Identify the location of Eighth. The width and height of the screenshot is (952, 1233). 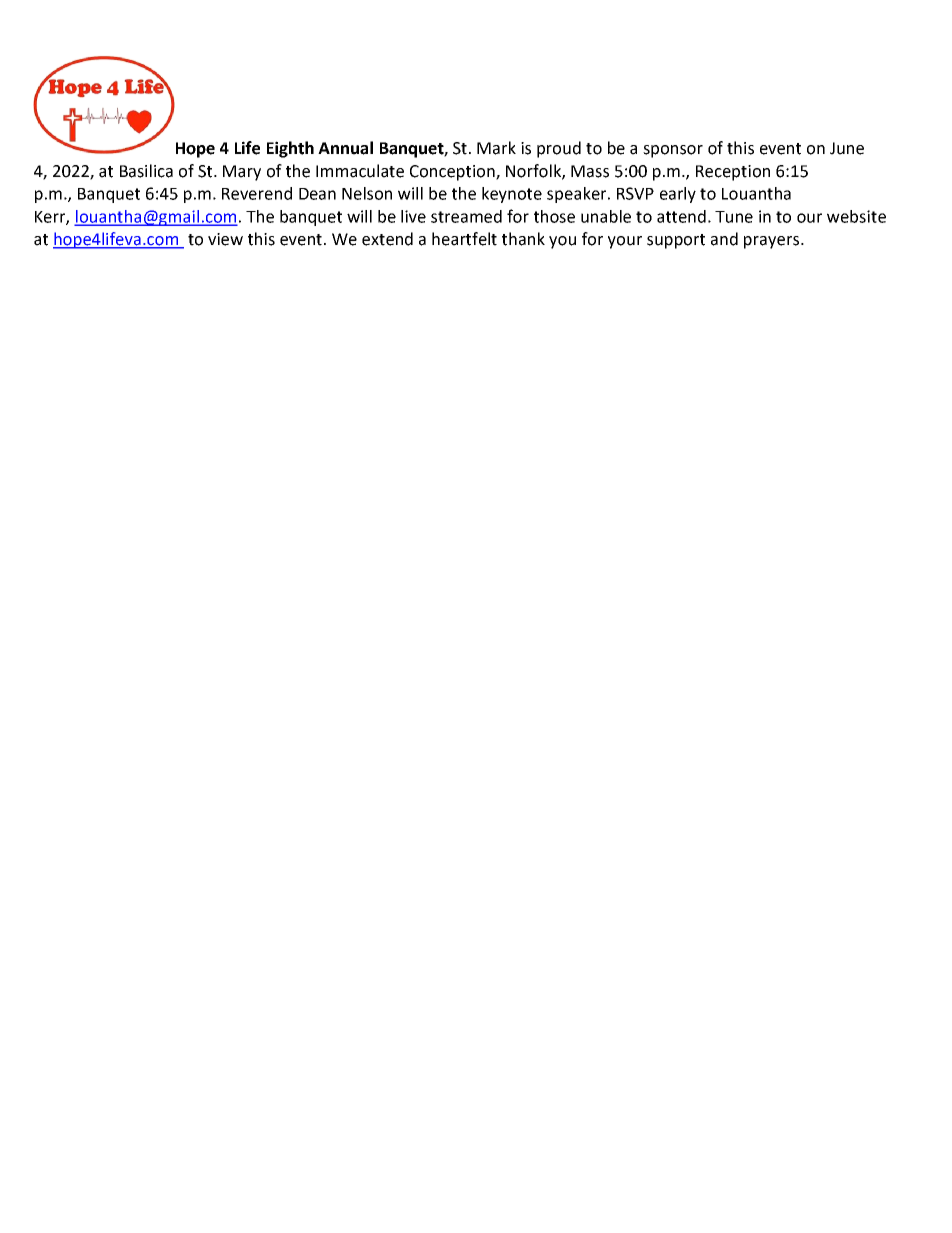
(290, 149).
